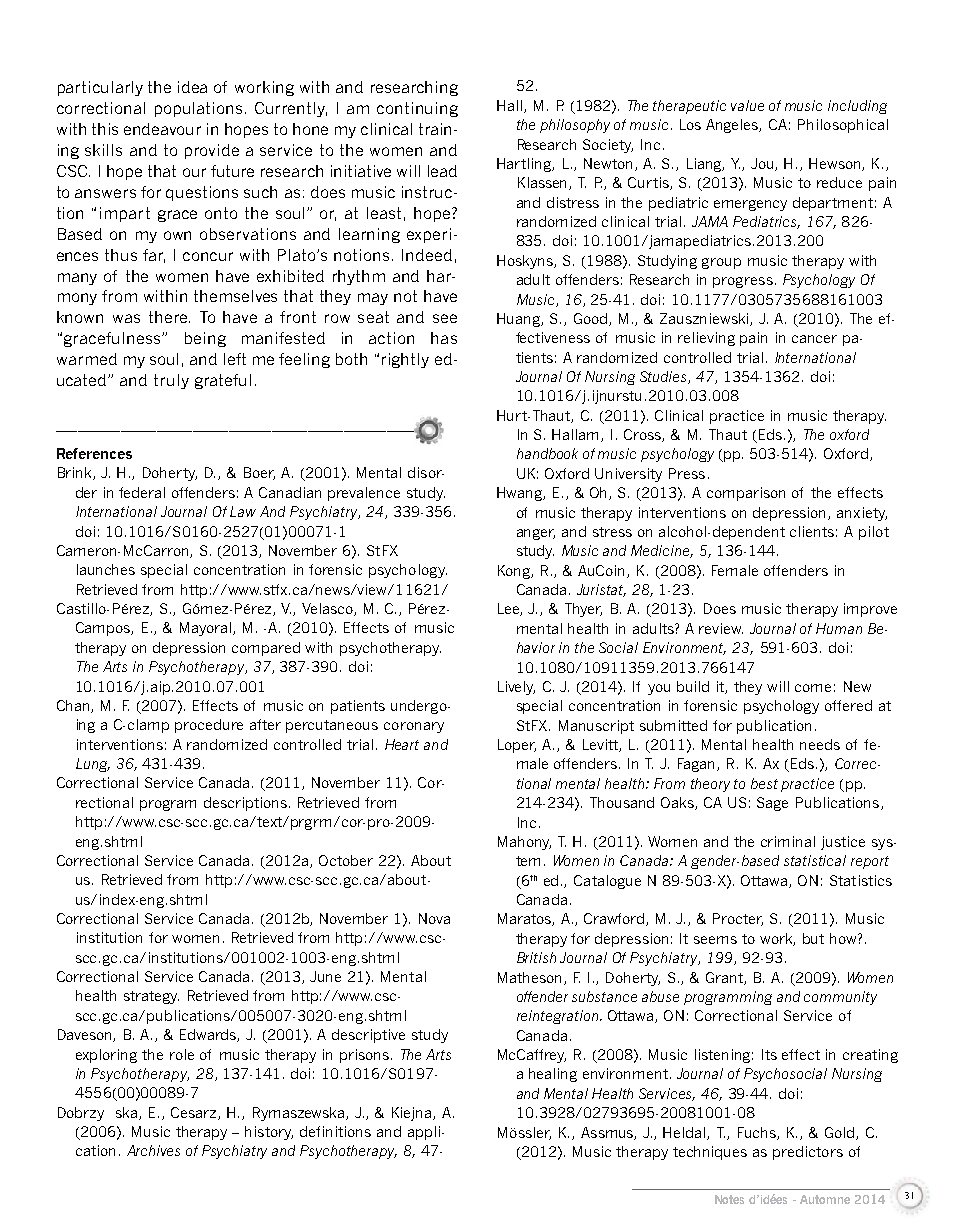  Describe the element at coordinates (517, 746) in the image. I see `Loper` at that location.
